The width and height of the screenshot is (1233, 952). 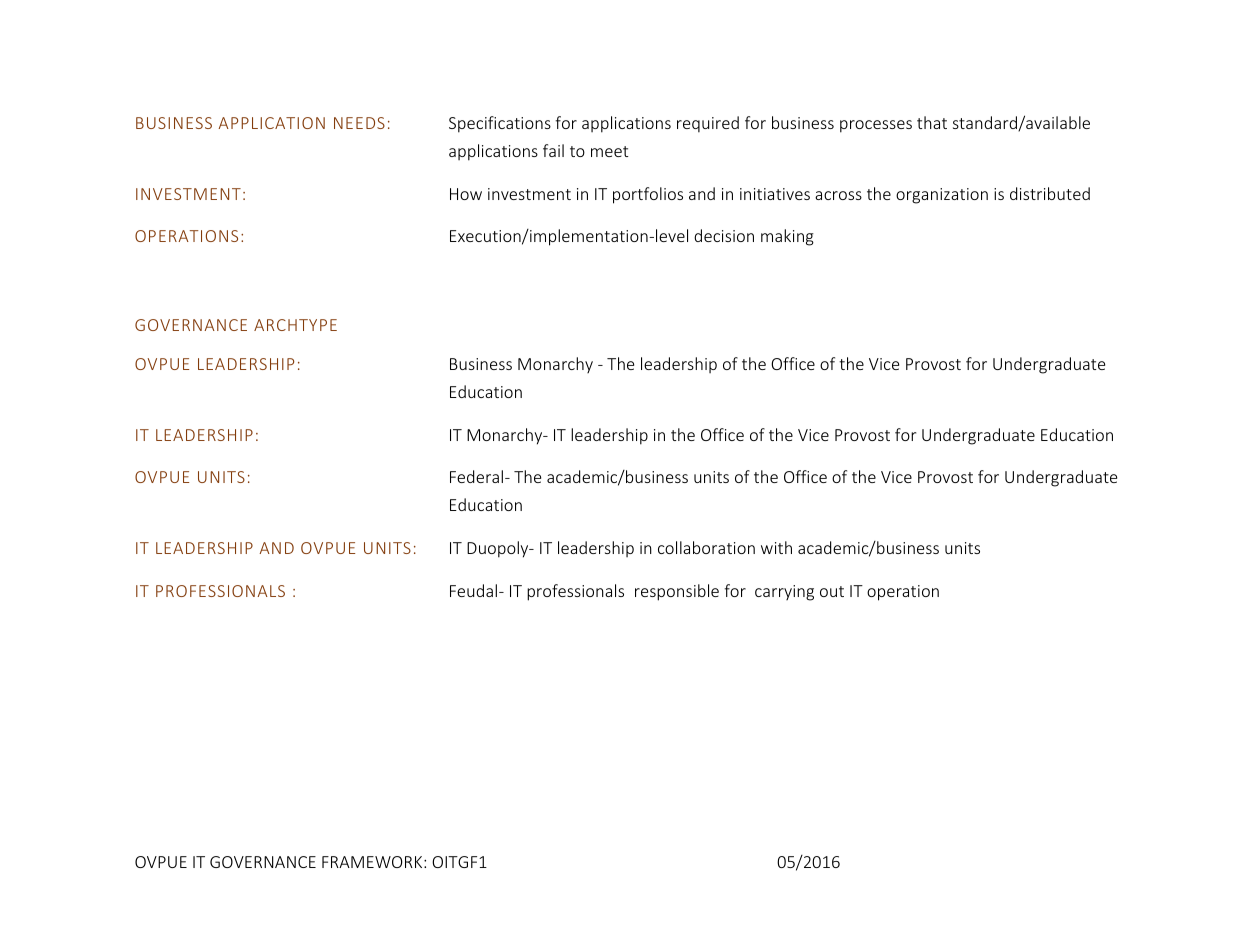 I want to click on making, so click(x=787, y=237).
